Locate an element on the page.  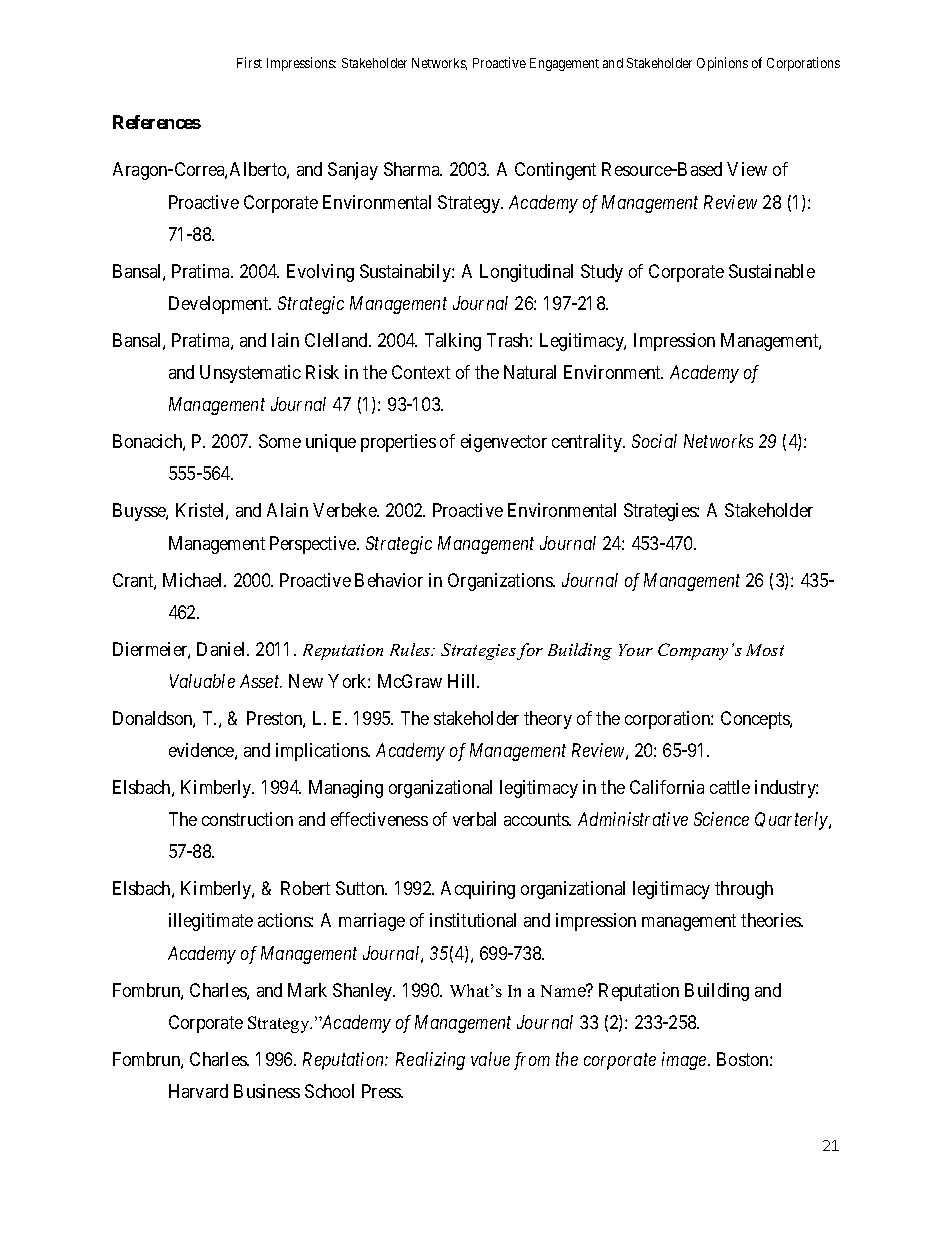
First is located at coordinates (249, 62).
